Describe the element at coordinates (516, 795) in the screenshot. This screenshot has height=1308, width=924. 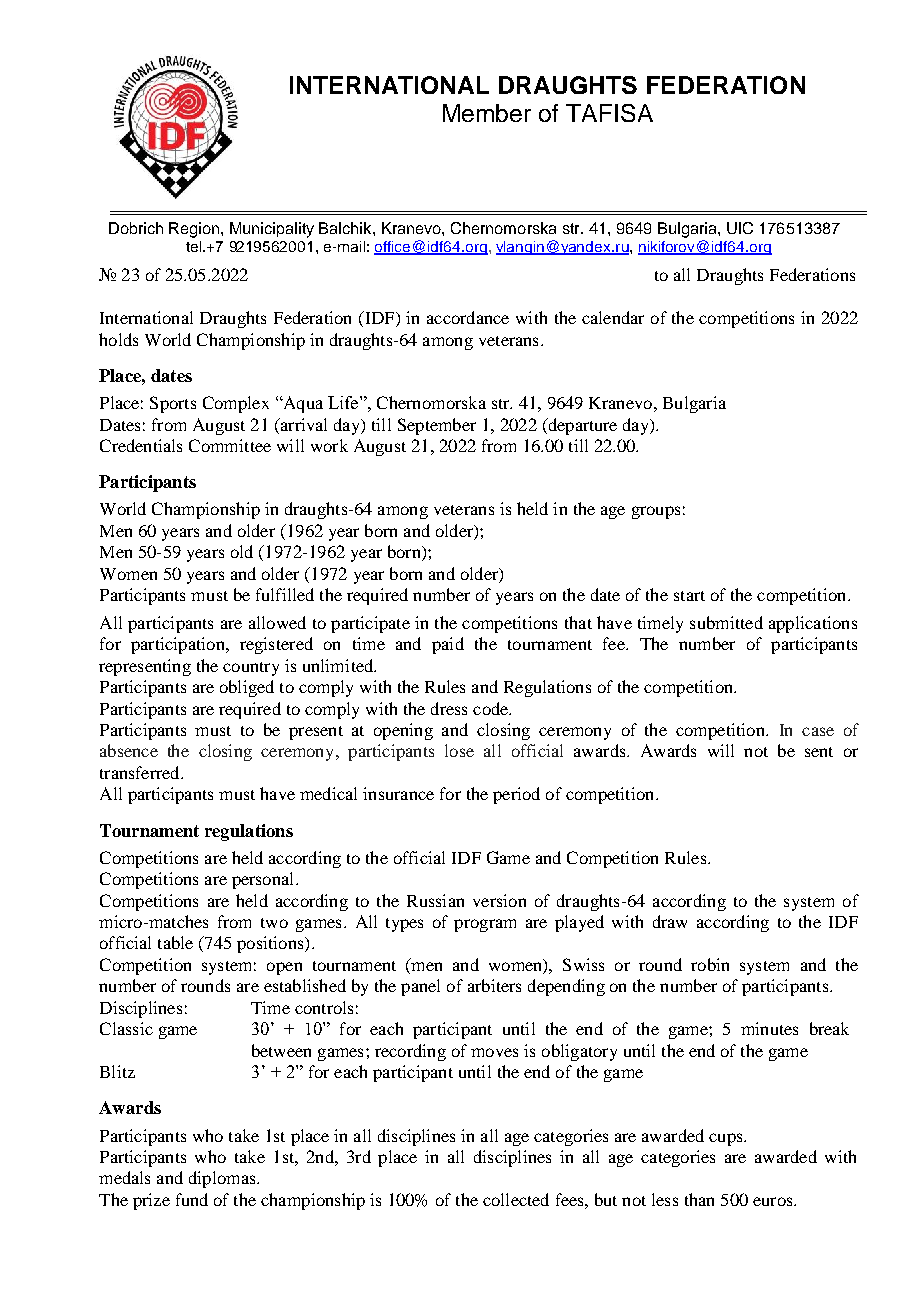
I see `period` at that location.
